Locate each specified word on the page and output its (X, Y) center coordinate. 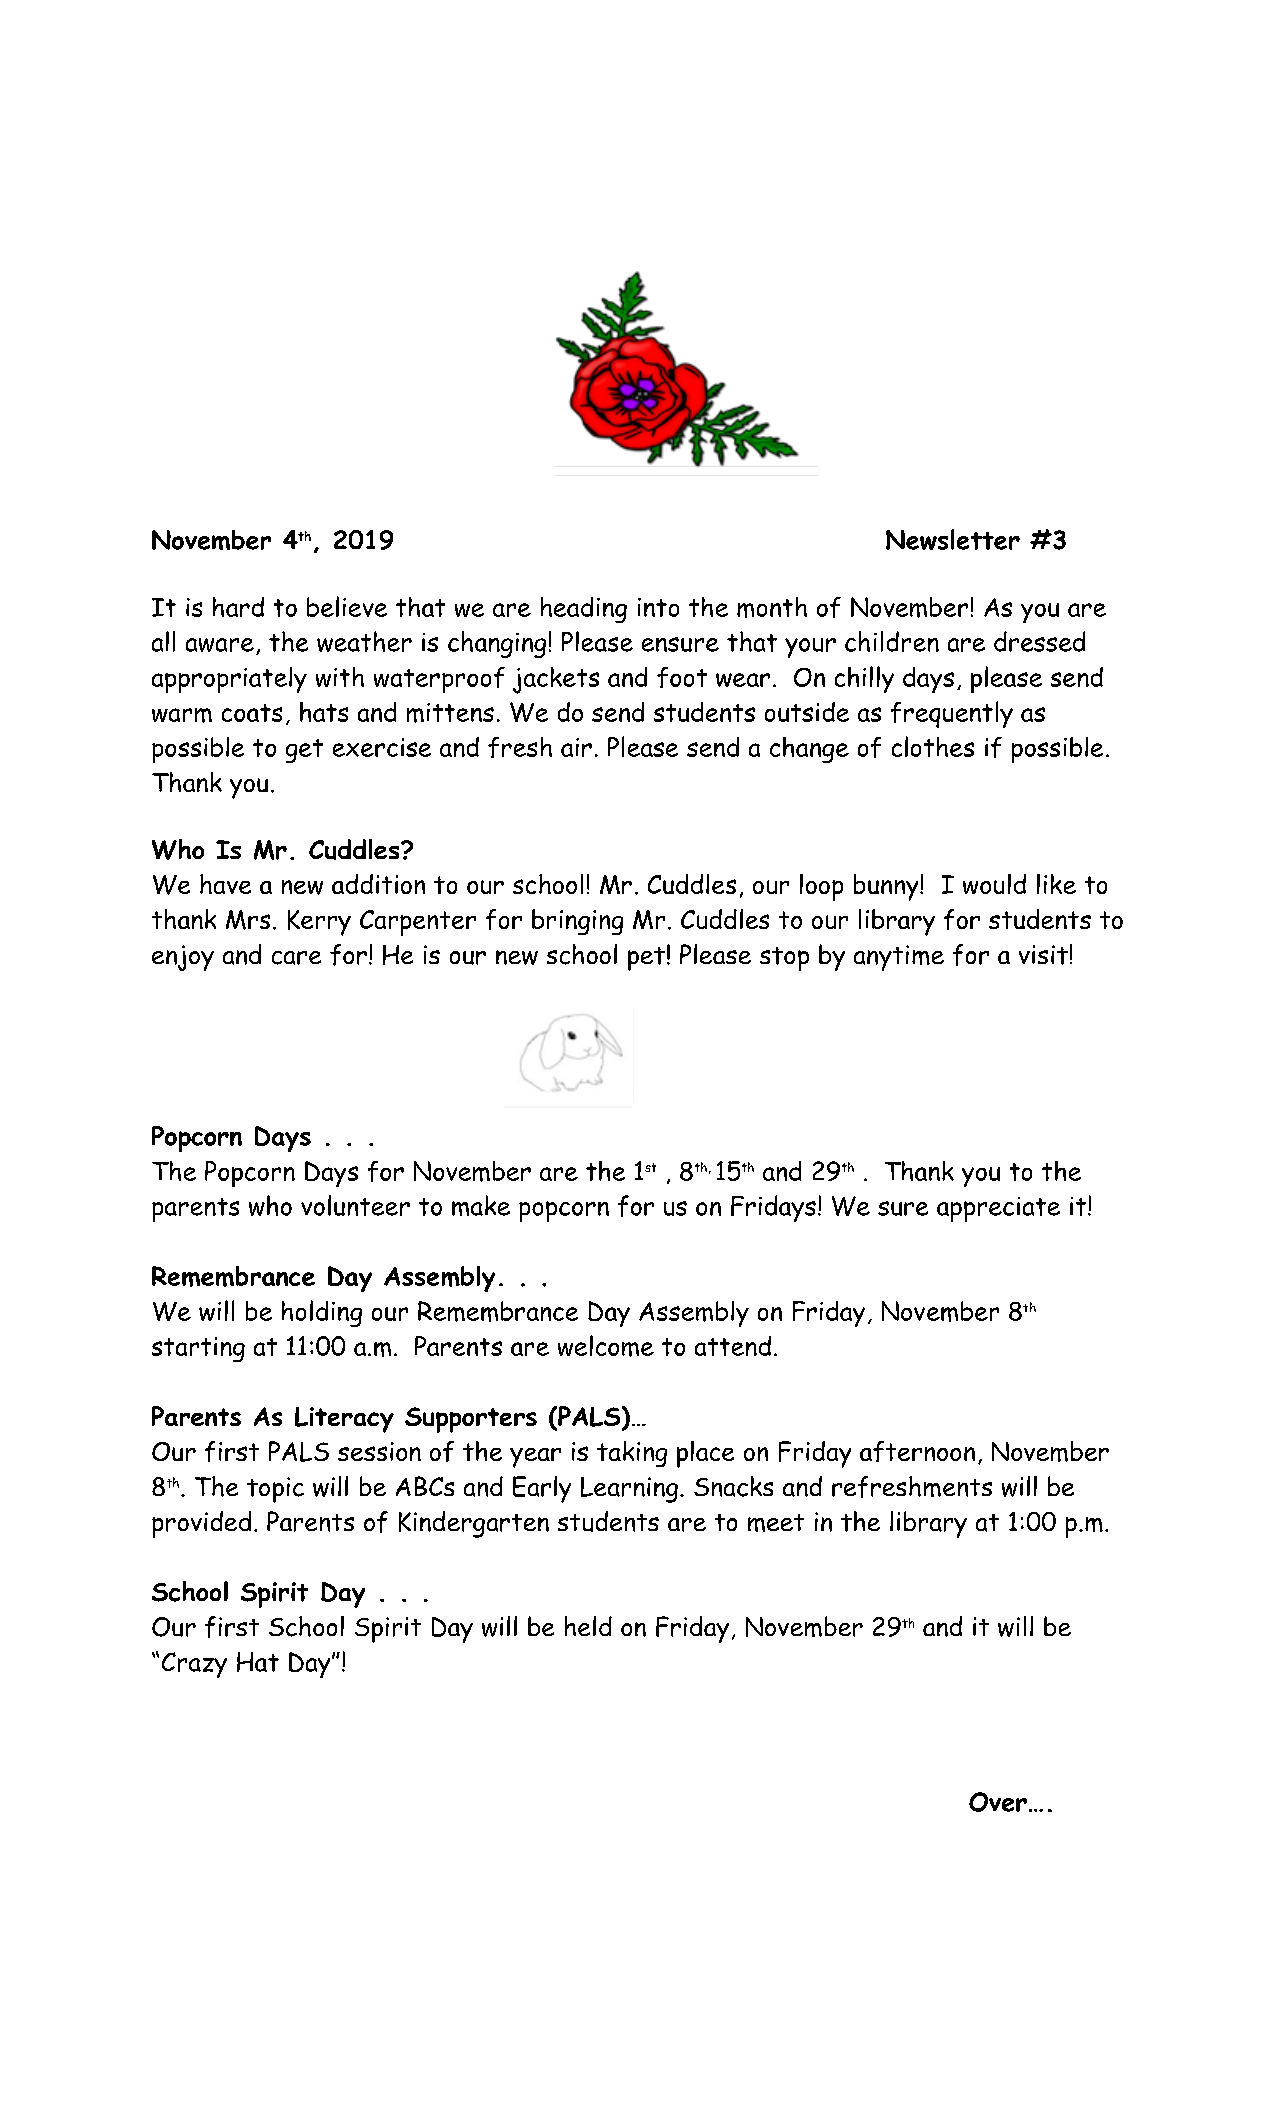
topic (275, 1490)
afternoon (917, 1451)
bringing (577, 922)
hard (238, 607)
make (481, 1205)
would (994, 884)
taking (632, 1454)
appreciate (998, 1209)
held (588, 1626)
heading (584, 610)
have (225, 884)
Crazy (194, 1665)
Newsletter (953, 539)
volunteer (355, 1205)
